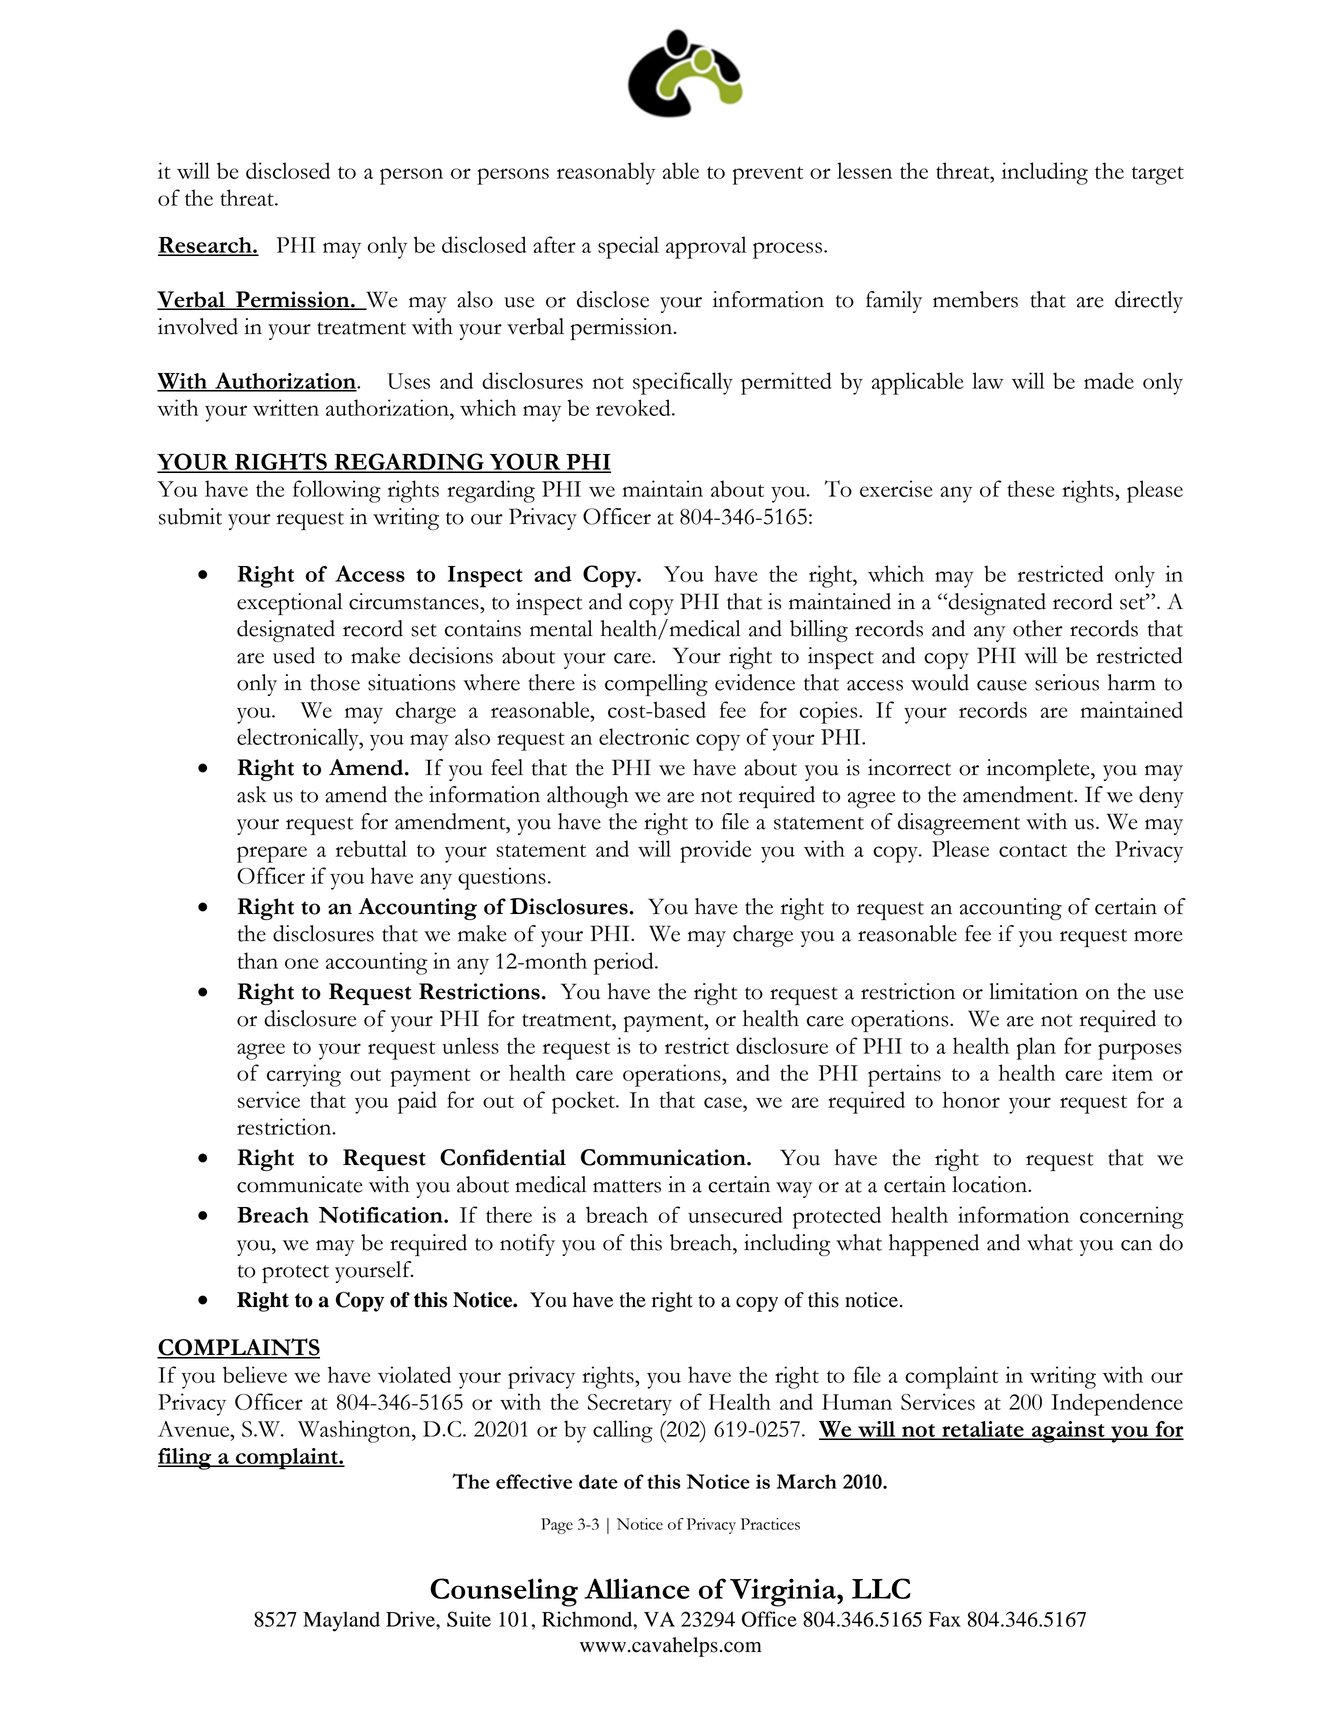 The image size is (1341, 1736). Describe the element at coordinates (715, 851) in the screenshot. I see `provide` at that location.
